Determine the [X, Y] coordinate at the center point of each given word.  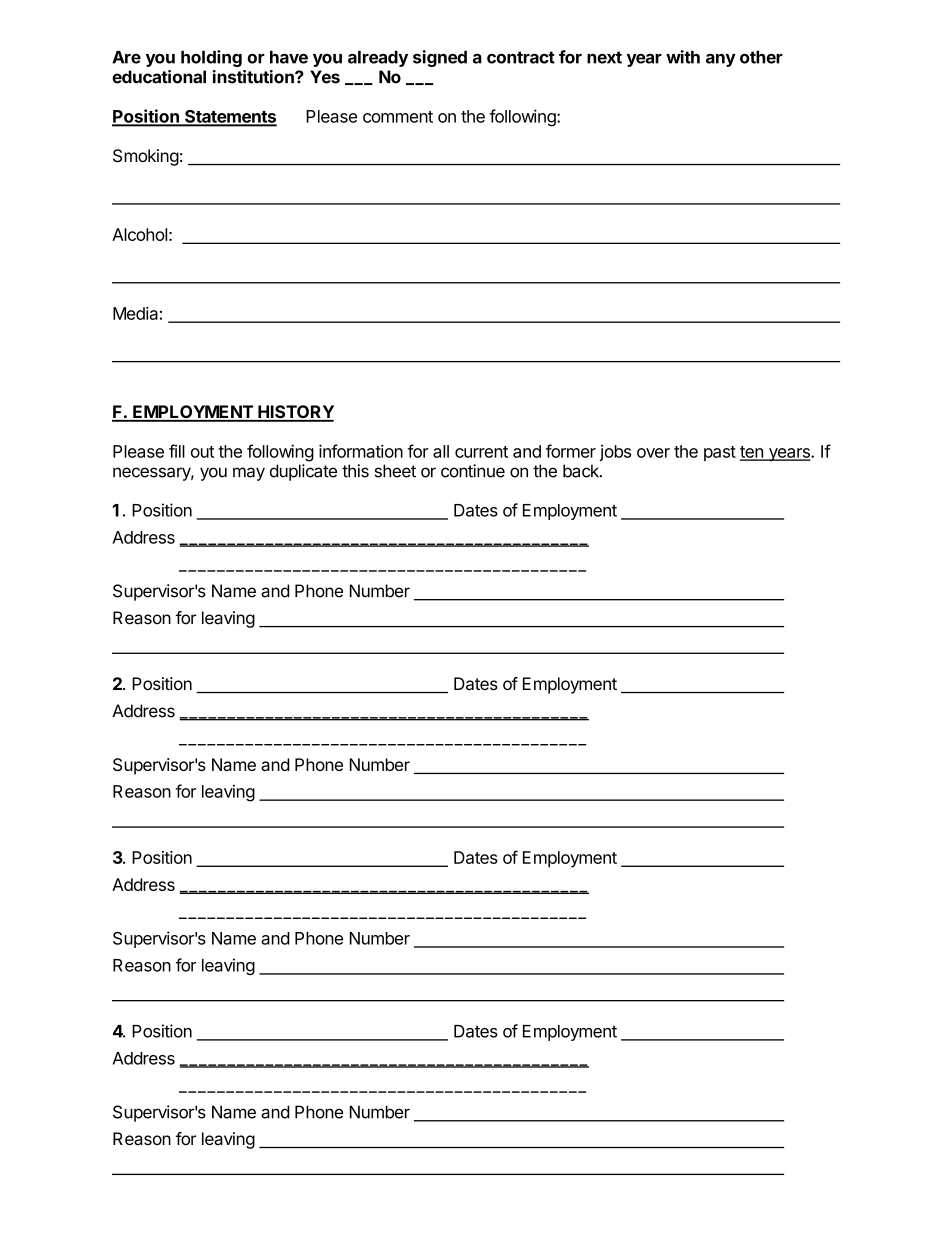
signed [440, 58]
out [202, 452]
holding [211, 58]
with [683, 57]
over [653, 453]
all [441, 451]
